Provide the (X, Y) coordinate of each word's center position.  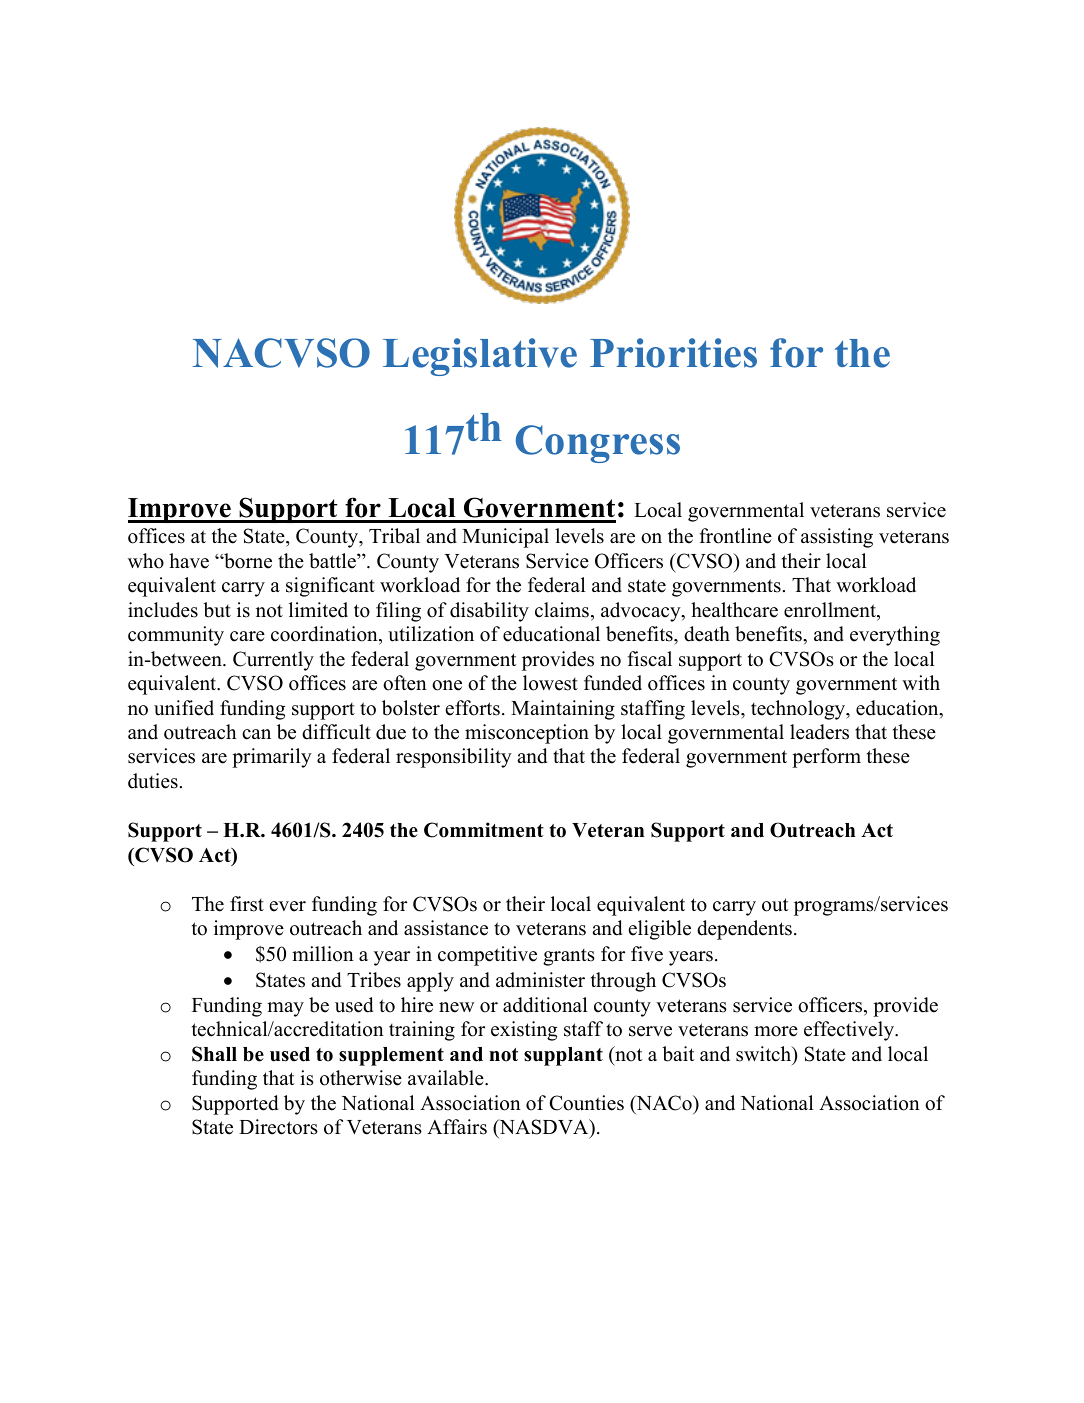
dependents (744, 930)
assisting (837, 538)
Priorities (673, 353)
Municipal (505, 538)
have (189, 561)
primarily (272, 758)
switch (765, 1055)
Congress (598, 444)
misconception (527, 734)
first (247, 904)
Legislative (480, 357)
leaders (819, 732)
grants (569, 957)
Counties (586, 1103)
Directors (278, 1127)
